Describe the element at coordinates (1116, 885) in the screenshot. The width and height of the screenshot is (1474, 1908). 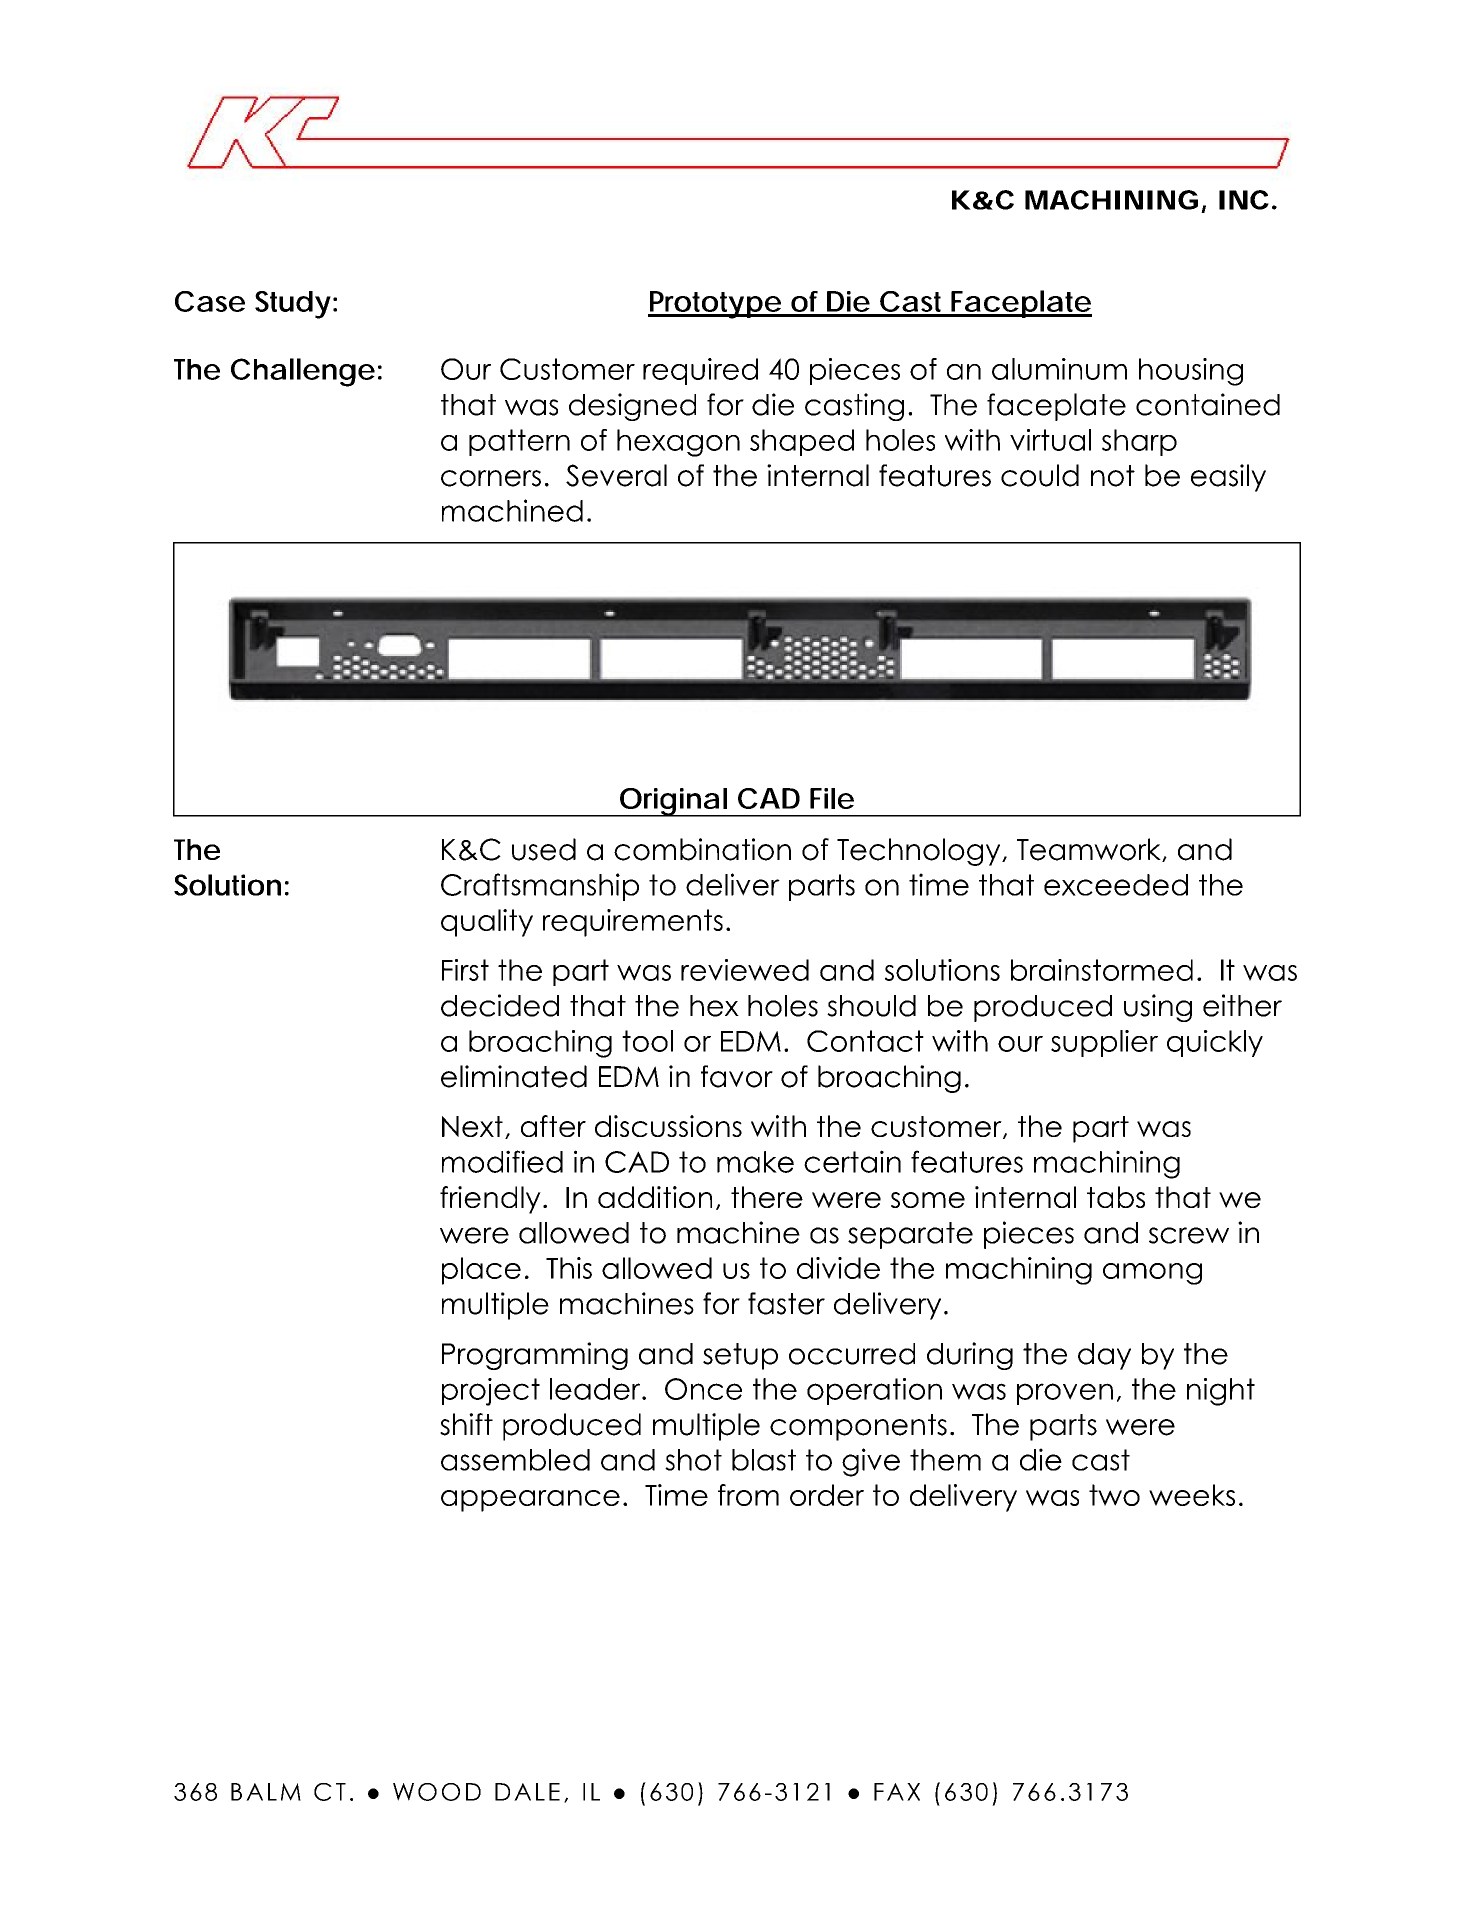
I see `exceeded` at that location.
